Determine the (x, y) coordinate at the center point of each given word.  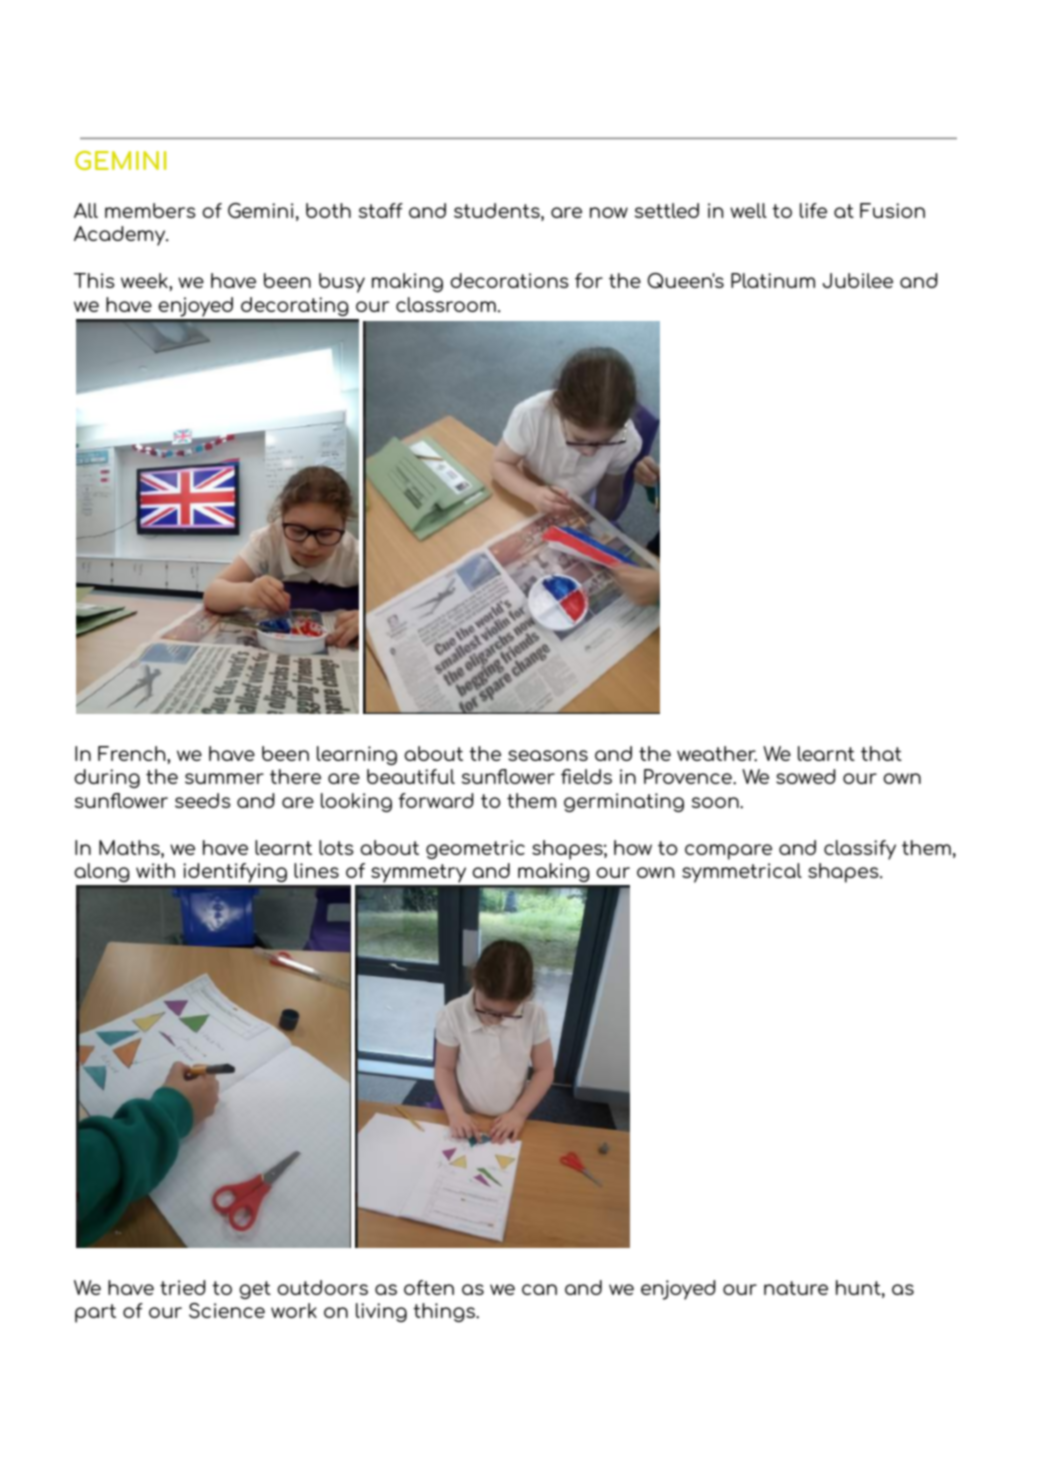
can (539, 1289)
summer (224, 778)
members (150, 210)
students (498, 210)
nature (796, 1288)
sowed (806, 776)
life (813, 210)
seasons (548, 755)
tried (183, 1287)
